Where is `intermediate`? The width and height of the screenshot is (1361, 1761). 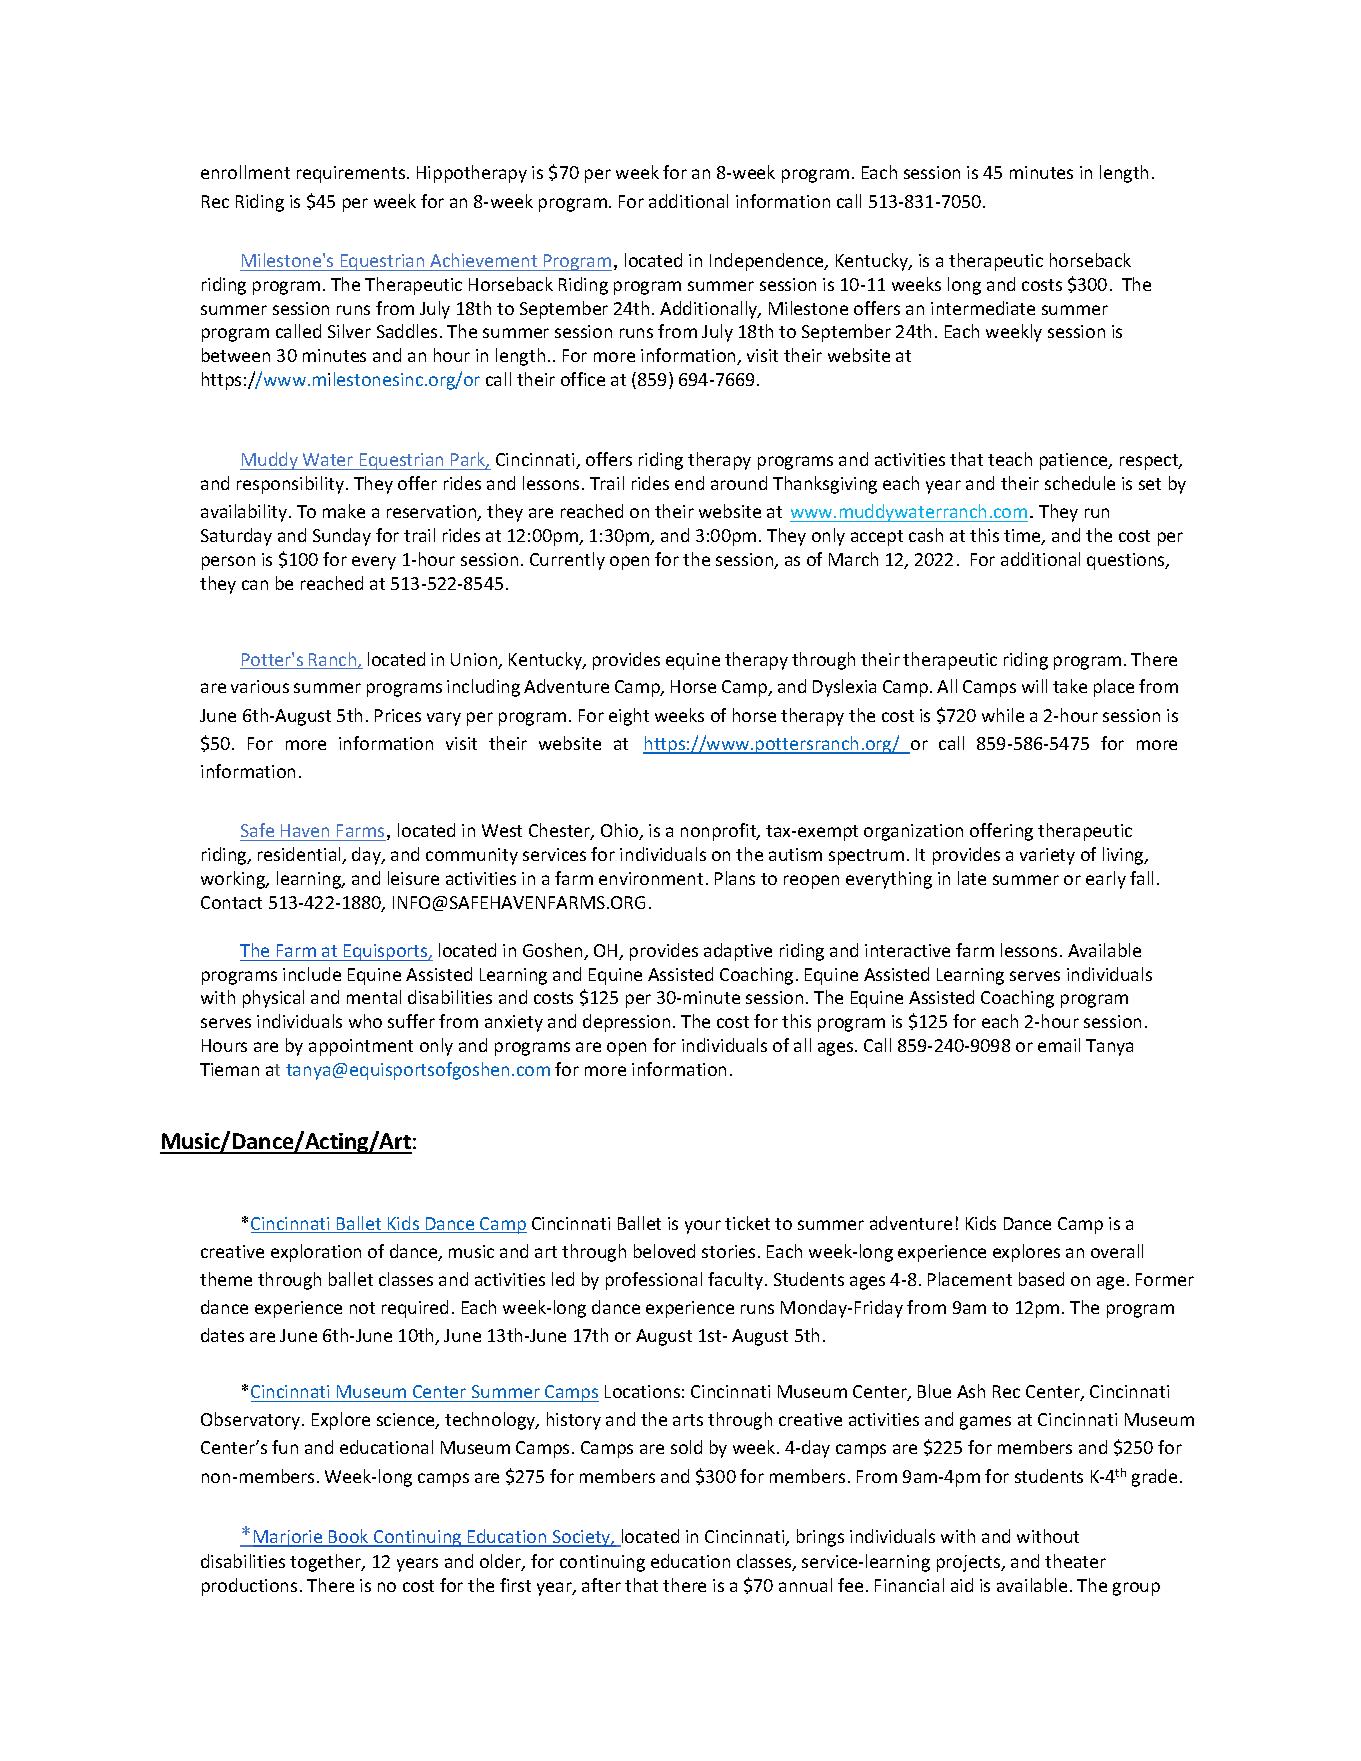 intermediate is located at coordinates (983, 308).
